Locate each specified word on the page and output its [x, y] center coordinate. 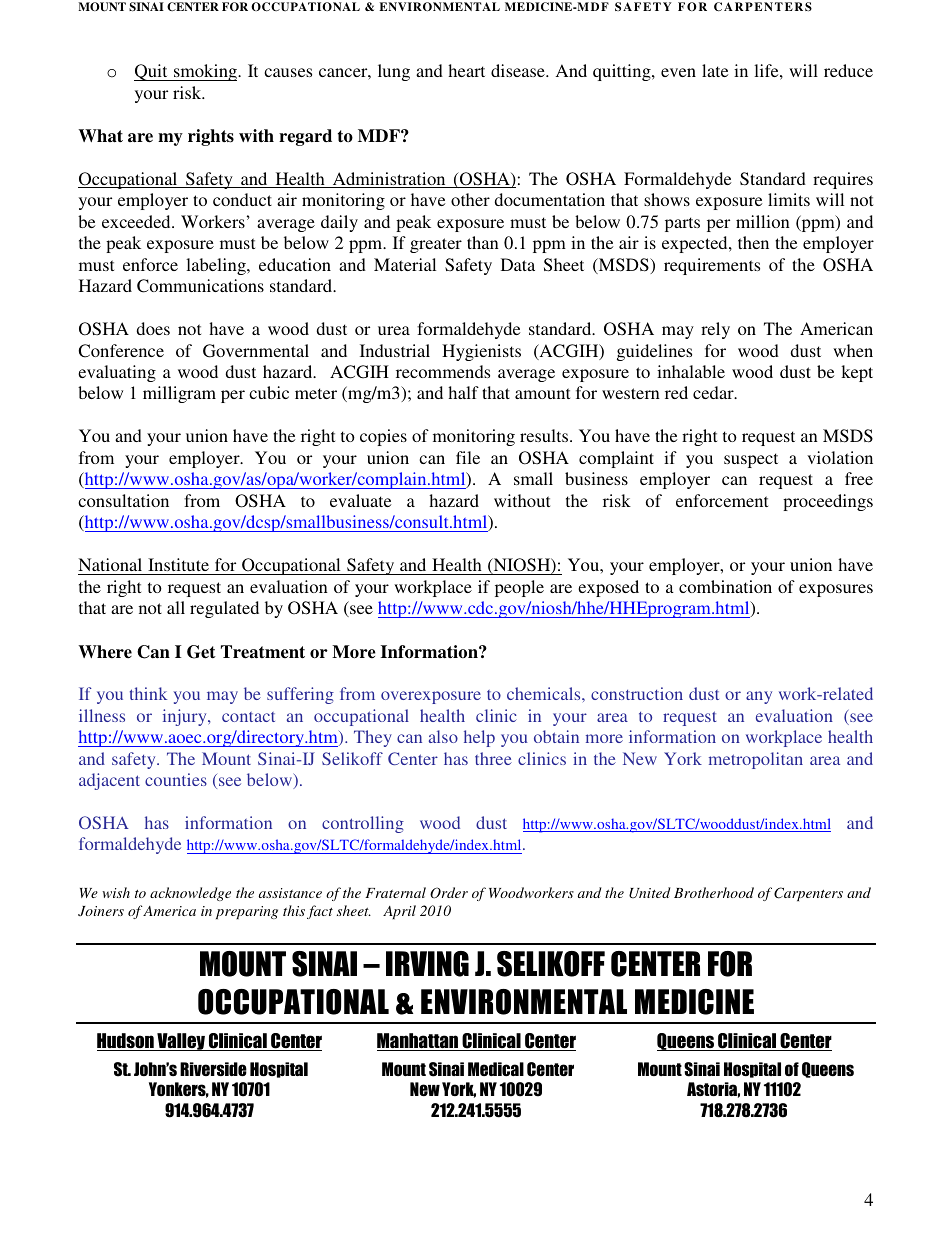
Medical [496, 1069]
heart [466, 70]
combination [725, 586]
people [519, 588]
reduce [848, 70]
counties [176, 779]
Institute [178, 564]
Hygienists [481, 352]
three [493, 758]
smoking [205, 72]
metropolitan [756, 760]
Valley [181, 1042]
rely [715, 330]
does [153, 328]
